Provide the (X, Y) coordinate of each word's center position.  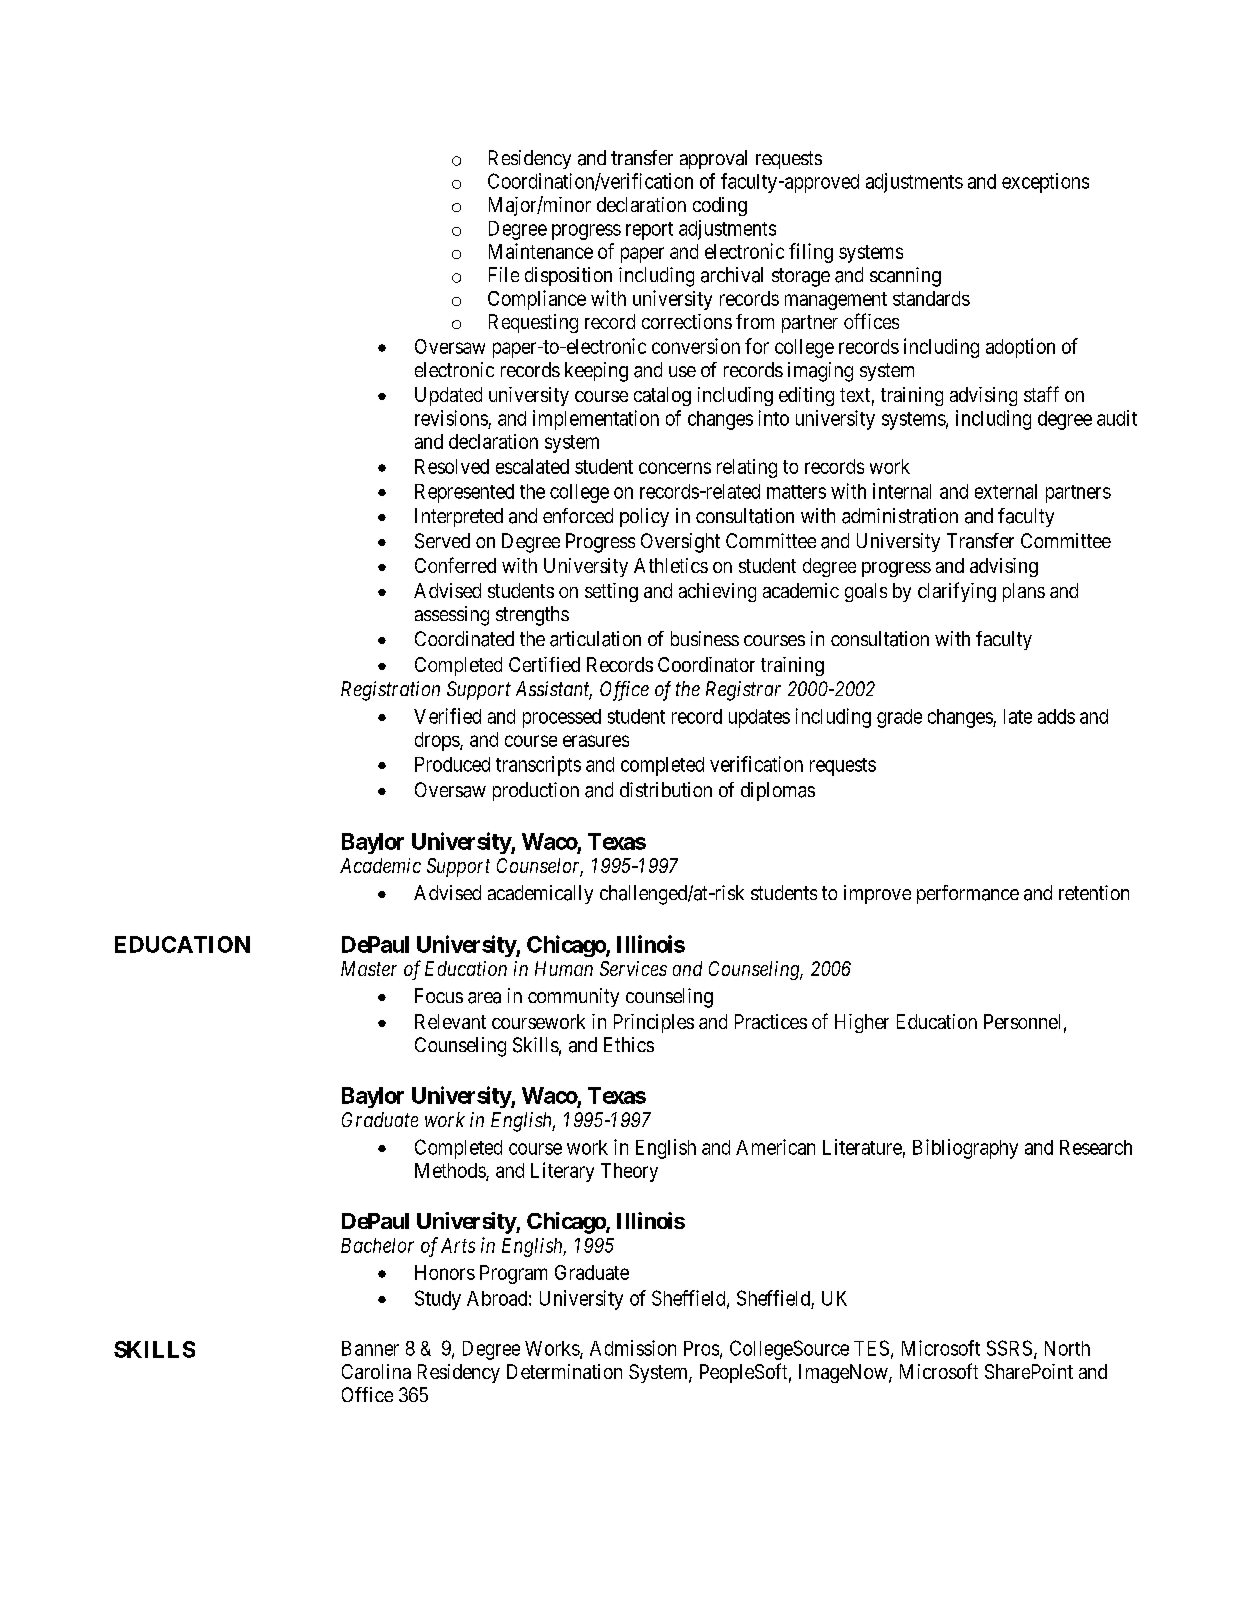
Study (438, 1300)
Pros (701, 1348)
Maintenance (541, 251)
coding (720, 206)
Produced (452, 764)
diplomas (778, 791)
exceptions (1045, 183)
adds (1056, 716)
